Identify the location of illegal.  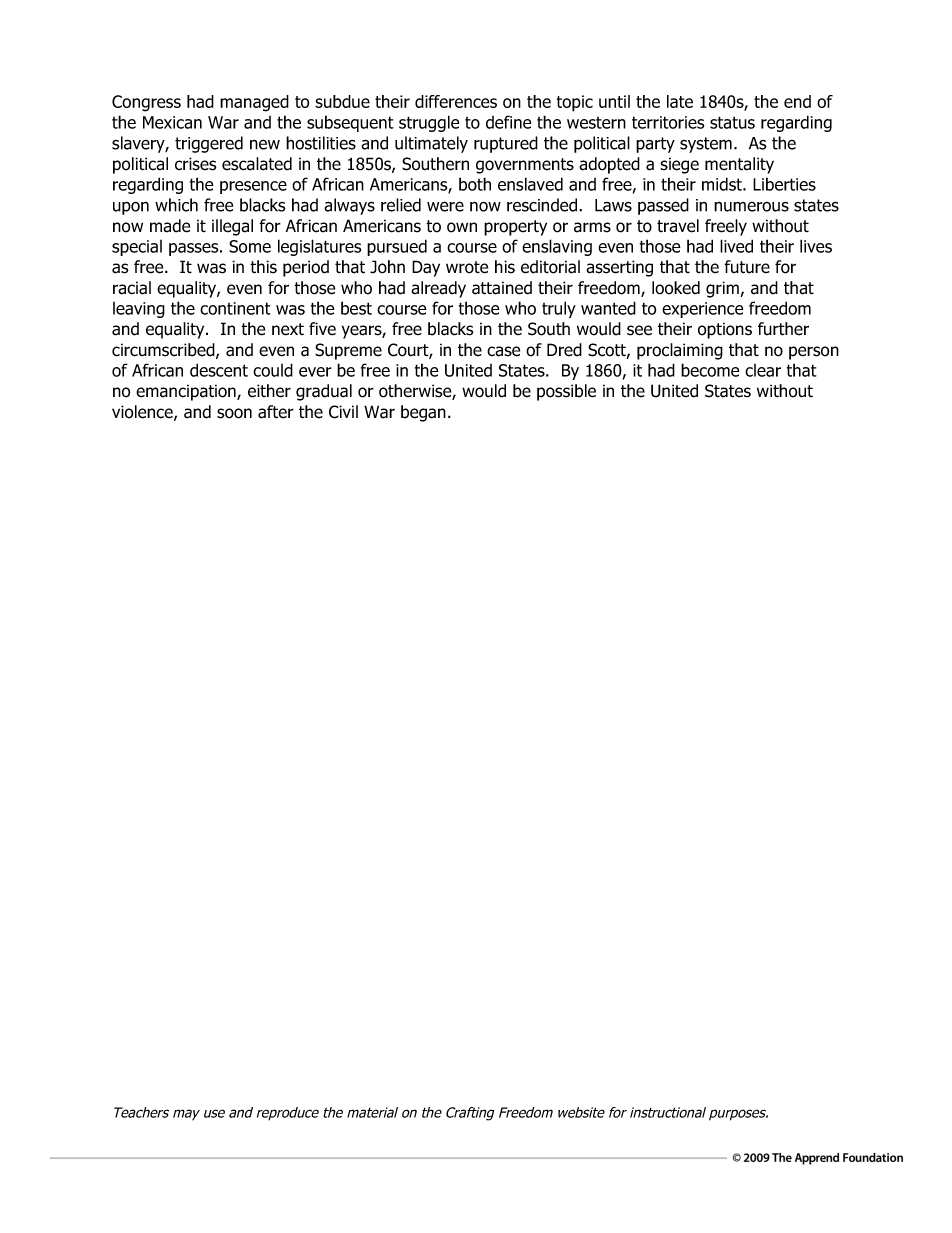
(232, 227).
